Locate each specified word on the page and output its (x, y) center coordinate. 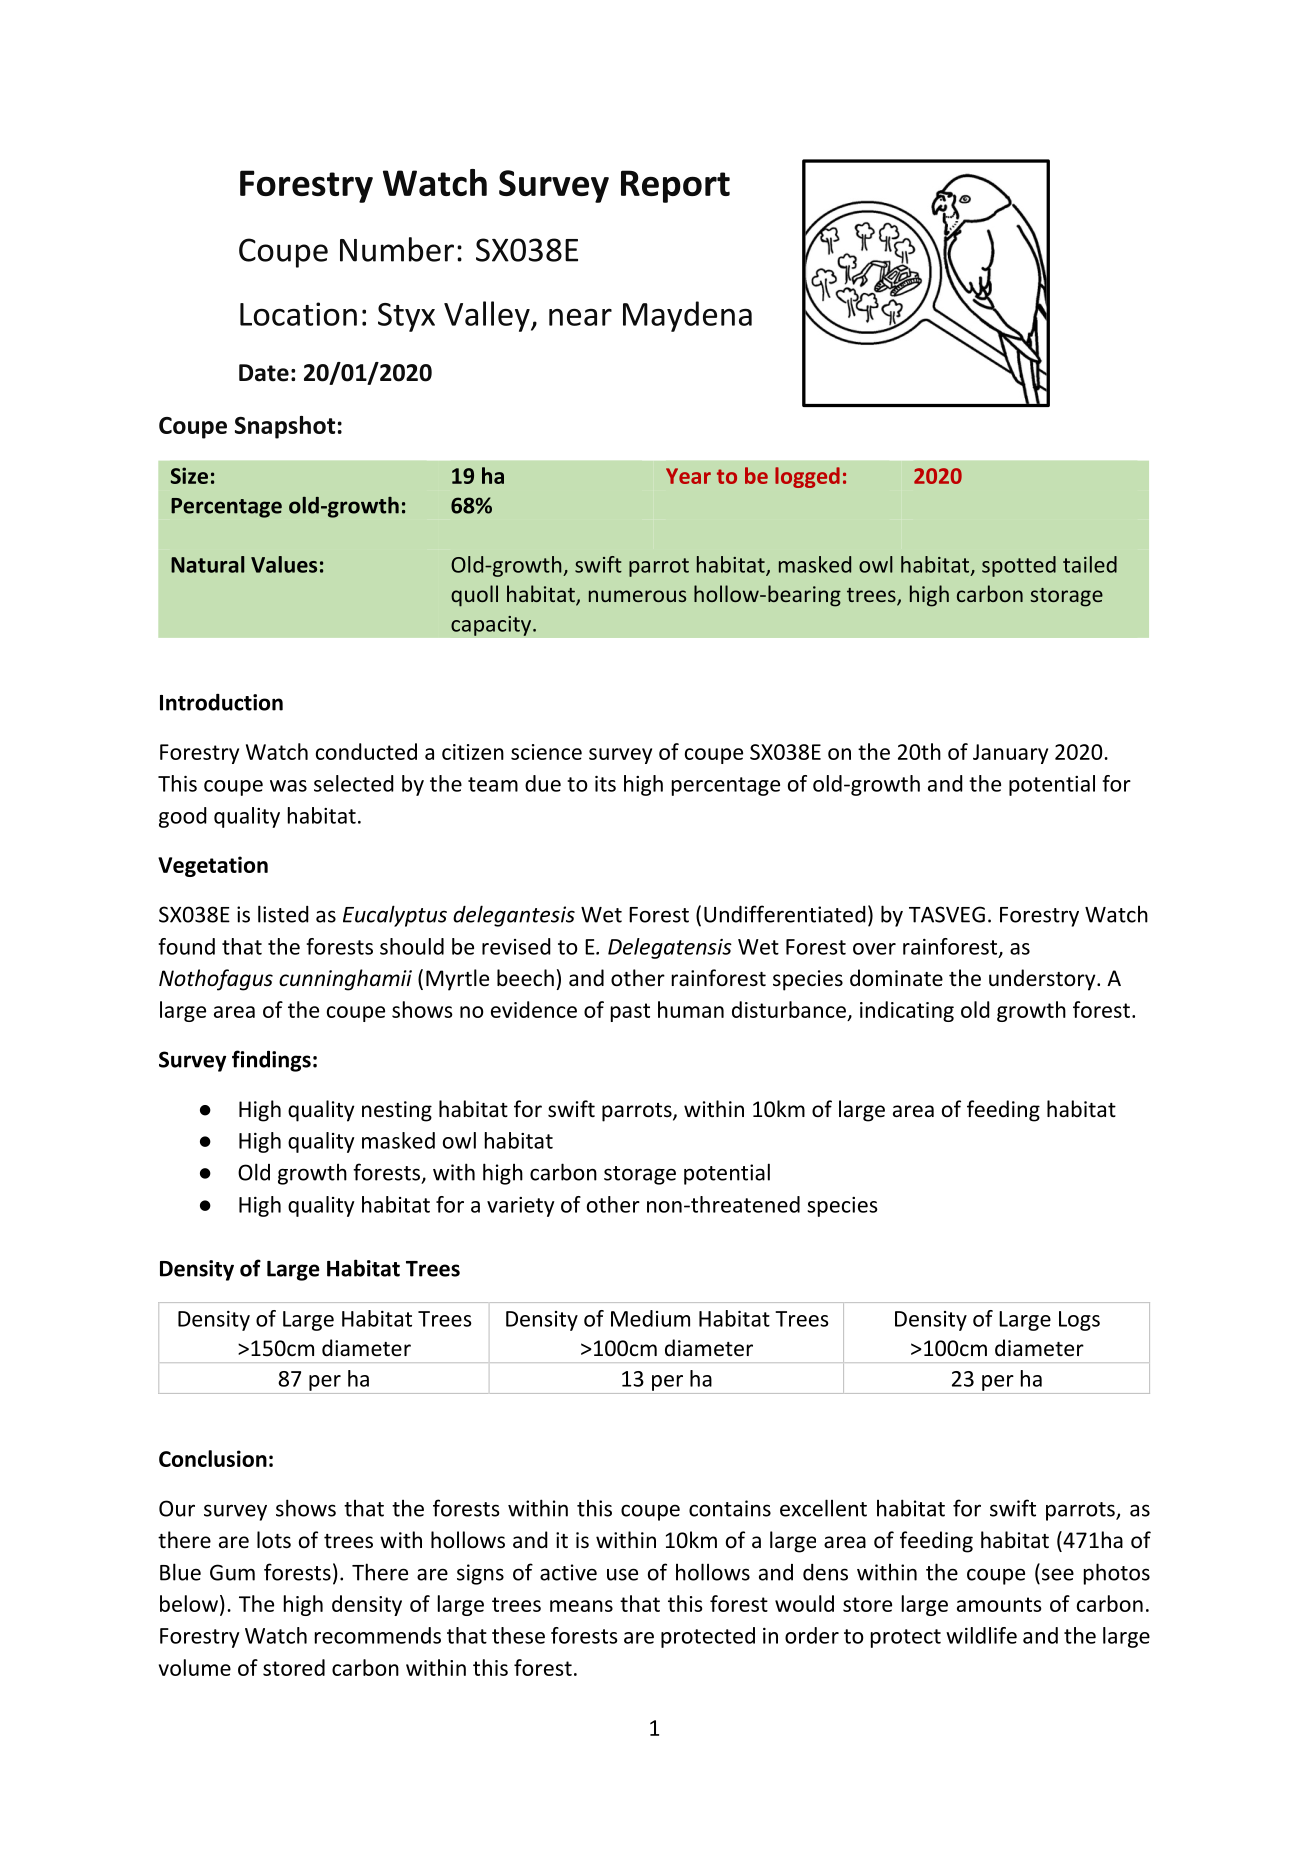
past (630, 1012)
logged (807, 477)
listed (283, 914)
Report (675, 186)
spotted (1019, 566)
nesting (397, 1111)
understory (1043, 980)
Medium (650, 1318)
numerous (637, 596)
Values (284, 564)
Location (298, 314)
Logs (1079, 1321)
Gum (232, 1572)
